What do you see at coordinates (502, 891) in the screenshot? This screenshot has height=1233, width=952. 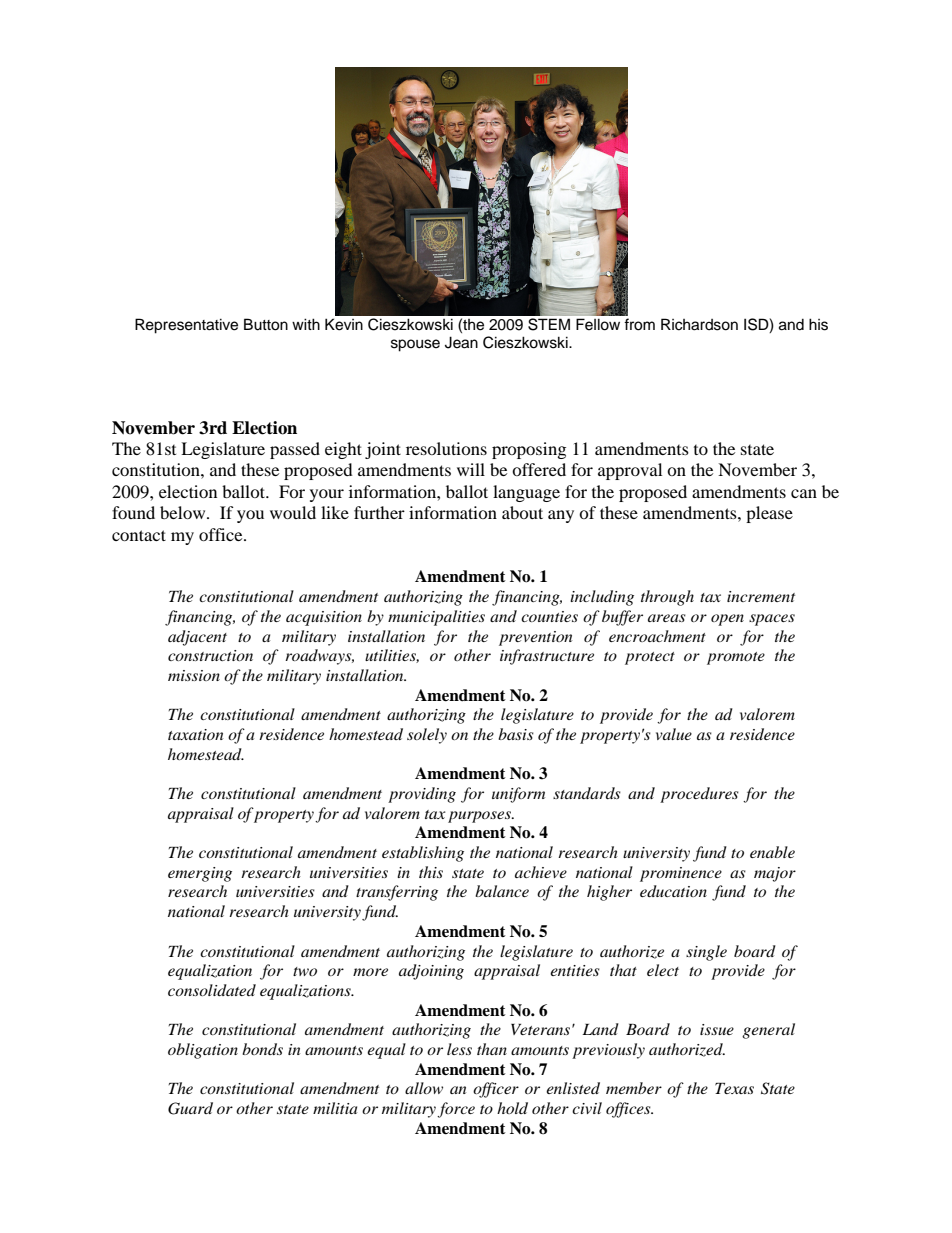 I see `balance` at bounding box center [502, 891].
